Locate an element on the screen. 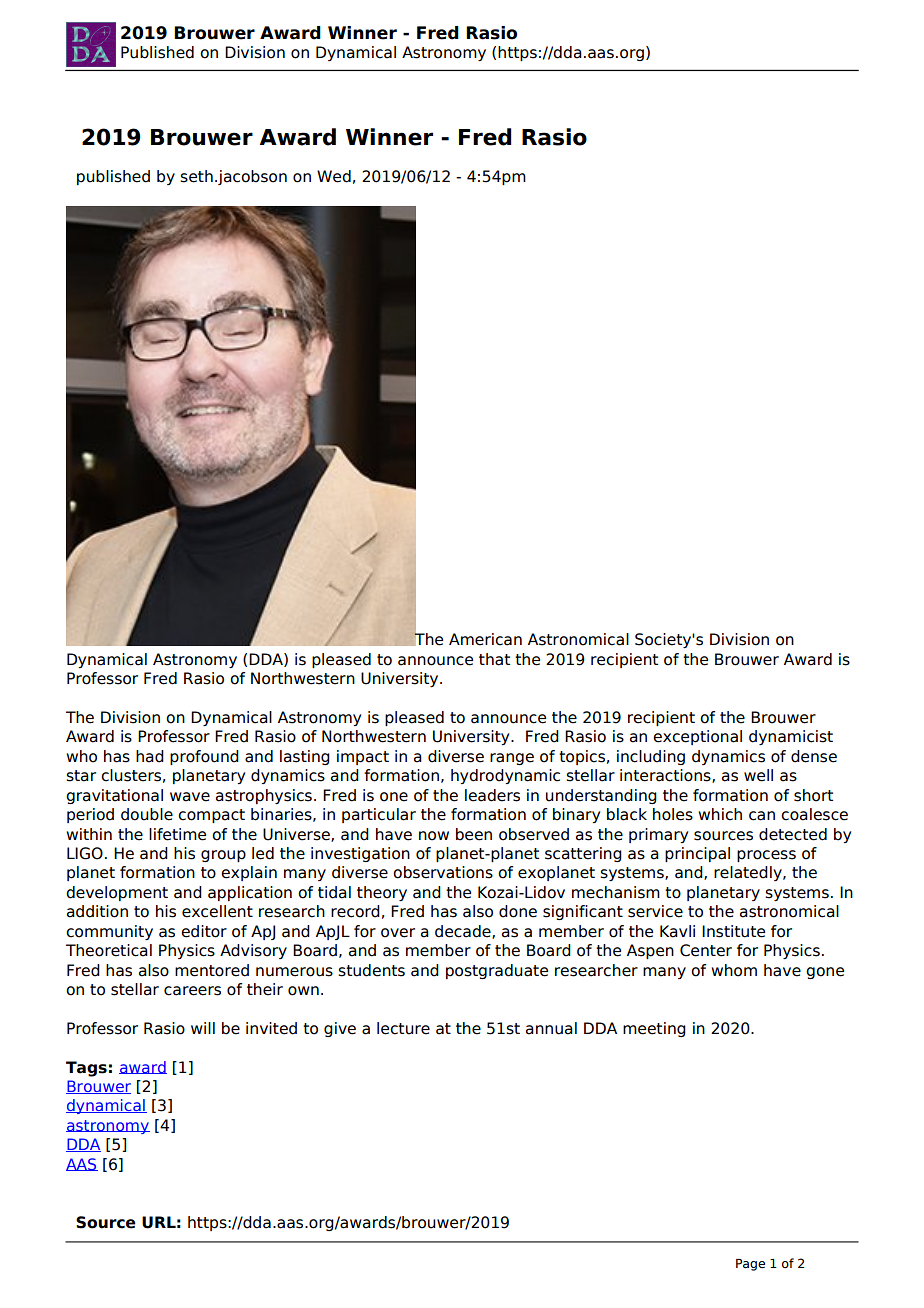 The image size is (924, 1308). American is located at coordinates (485, 639).
